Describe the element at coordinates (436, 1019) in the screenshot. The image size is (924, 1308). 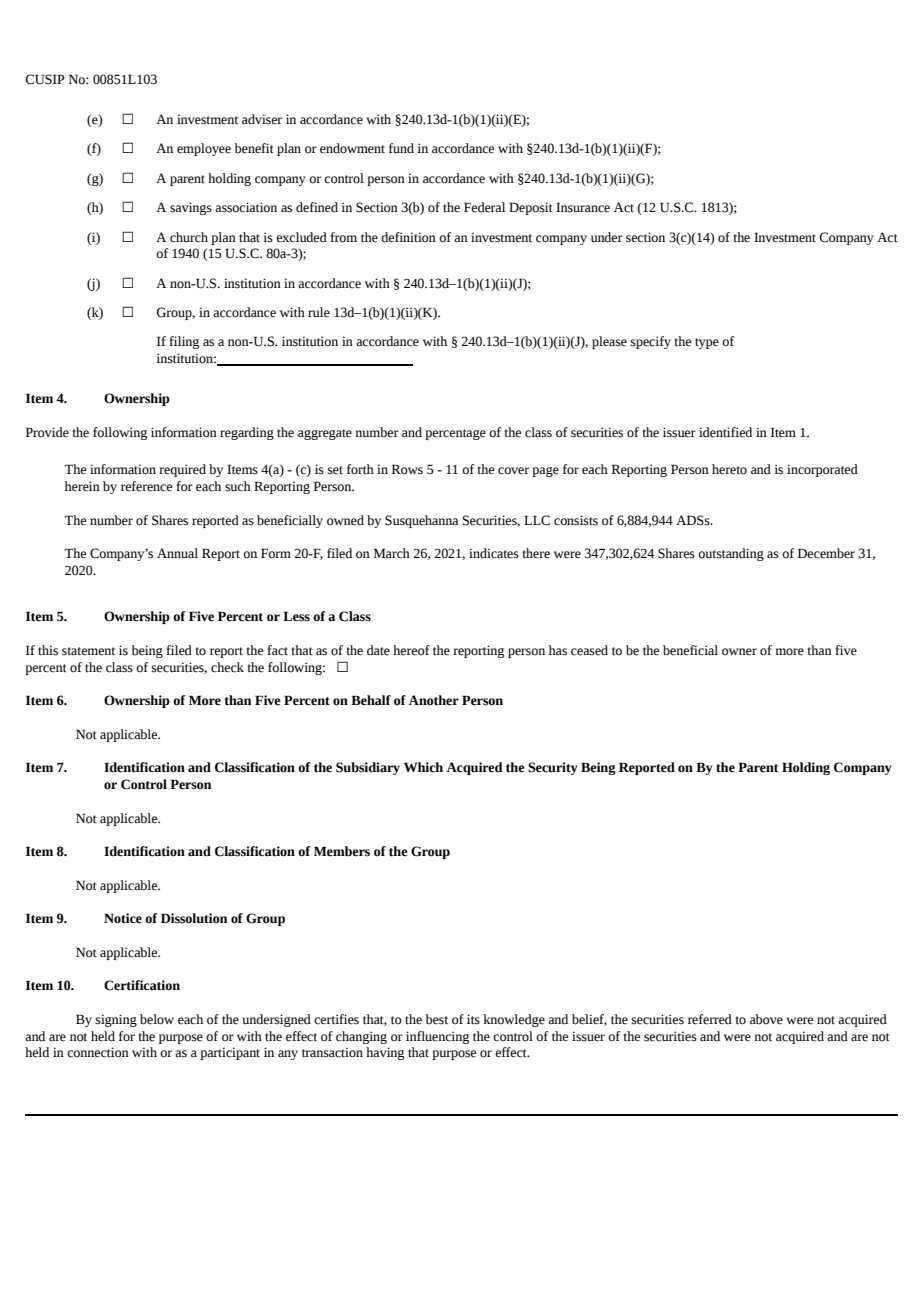
I see `best` at that location.
